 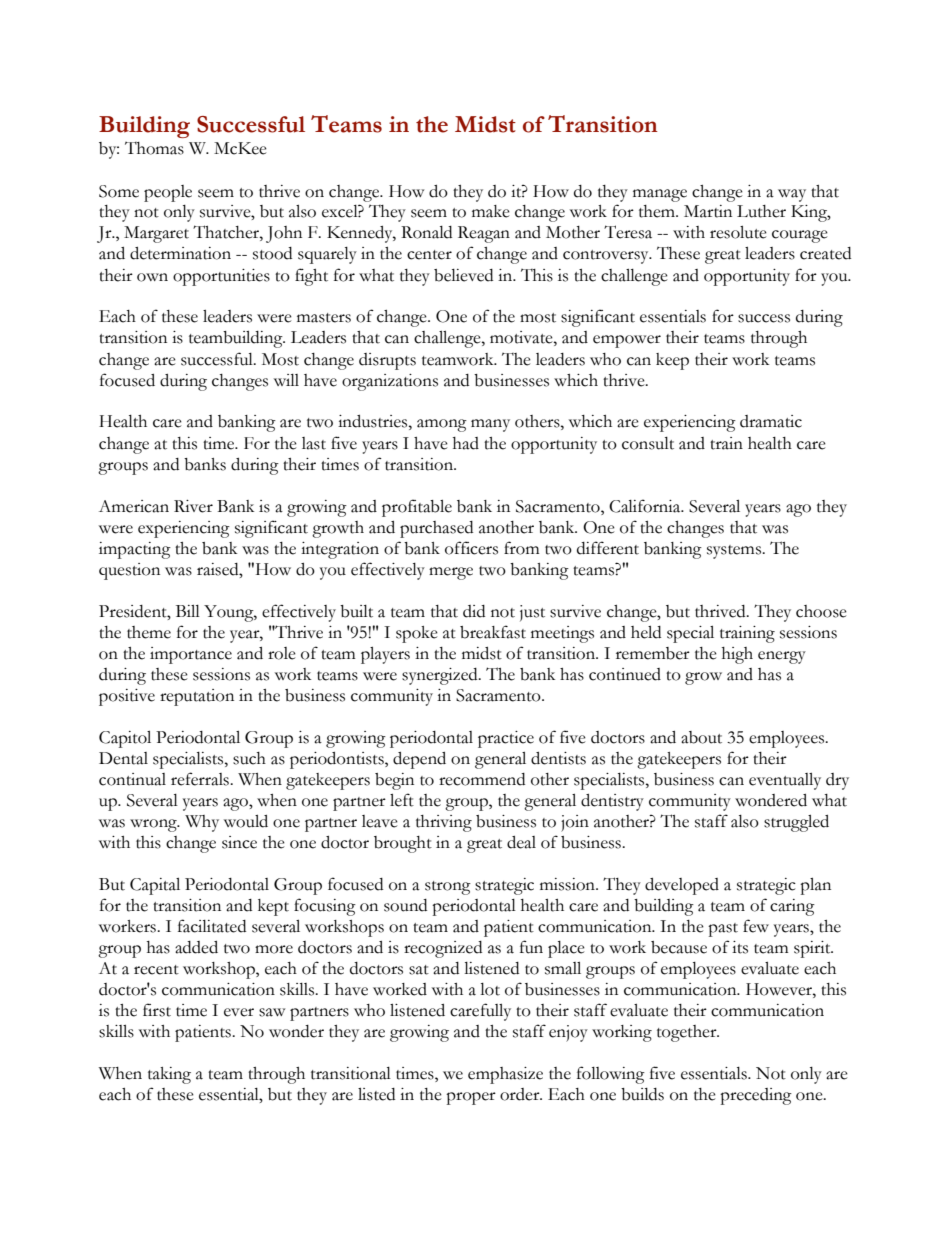 What do you see at coordinates (286, 380) in the image?
I see `will` at bounding box center [286, 380].
